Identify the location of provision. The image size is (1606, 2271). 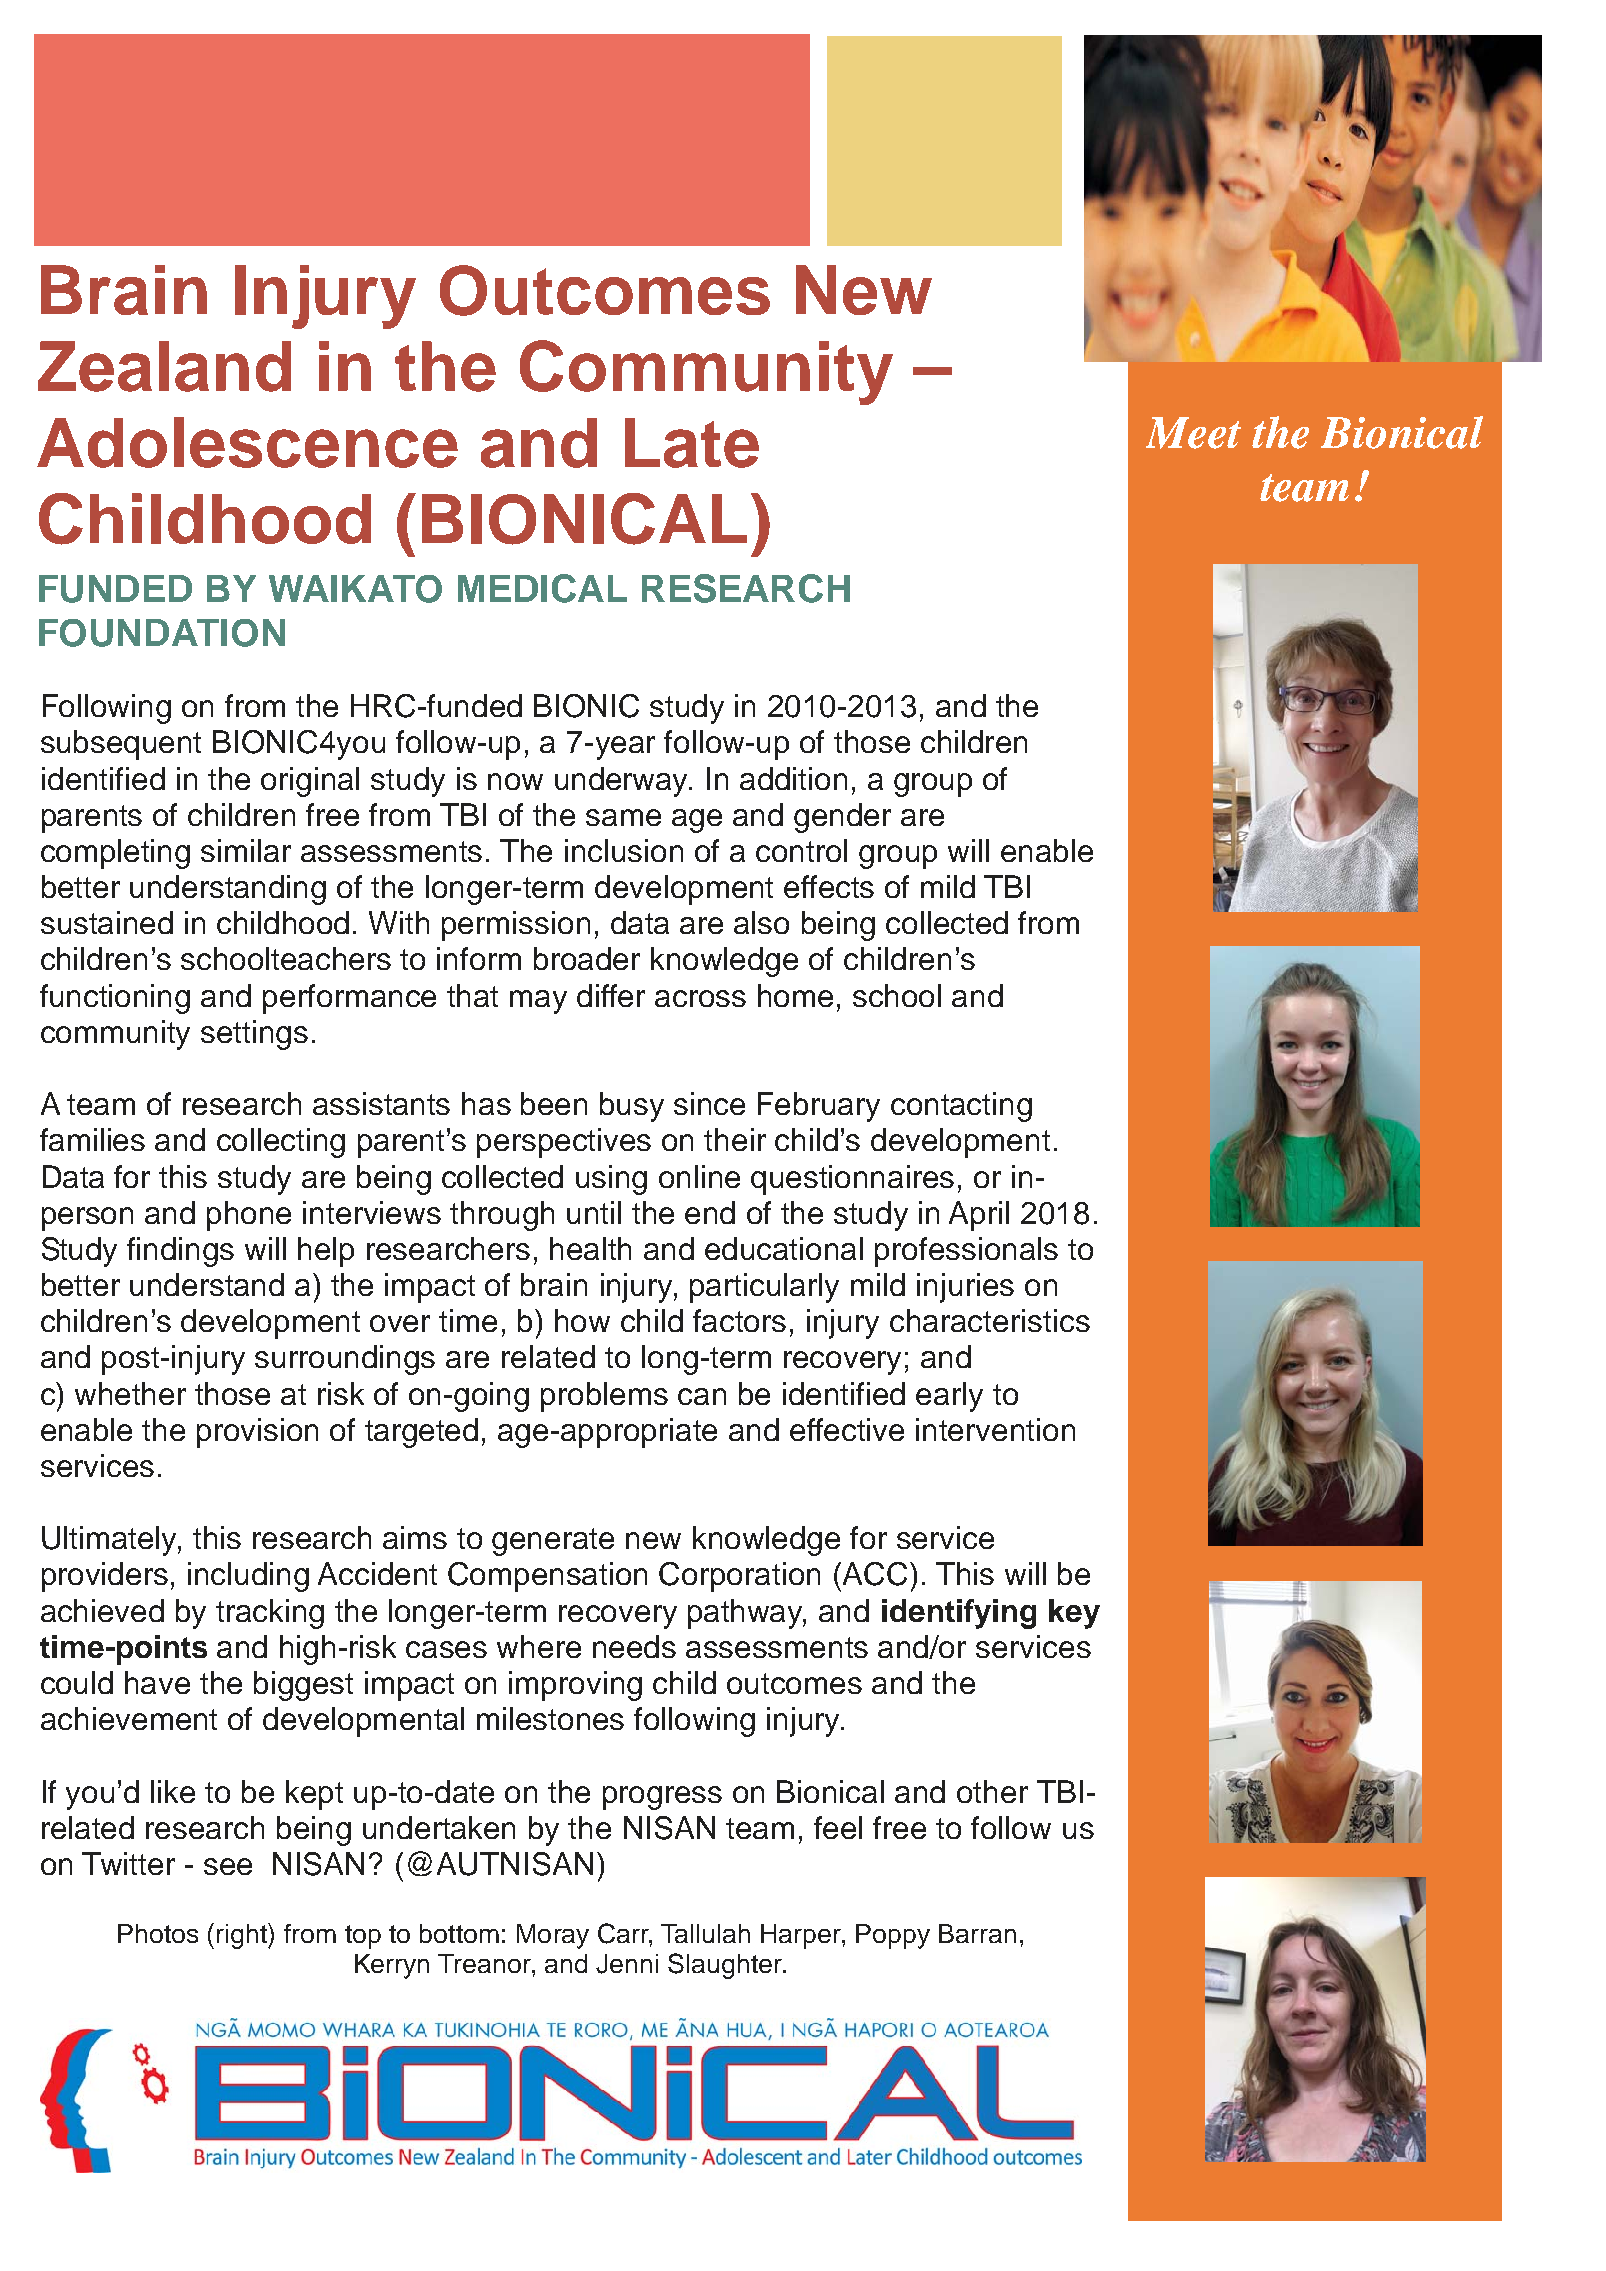
(257, 1433).
